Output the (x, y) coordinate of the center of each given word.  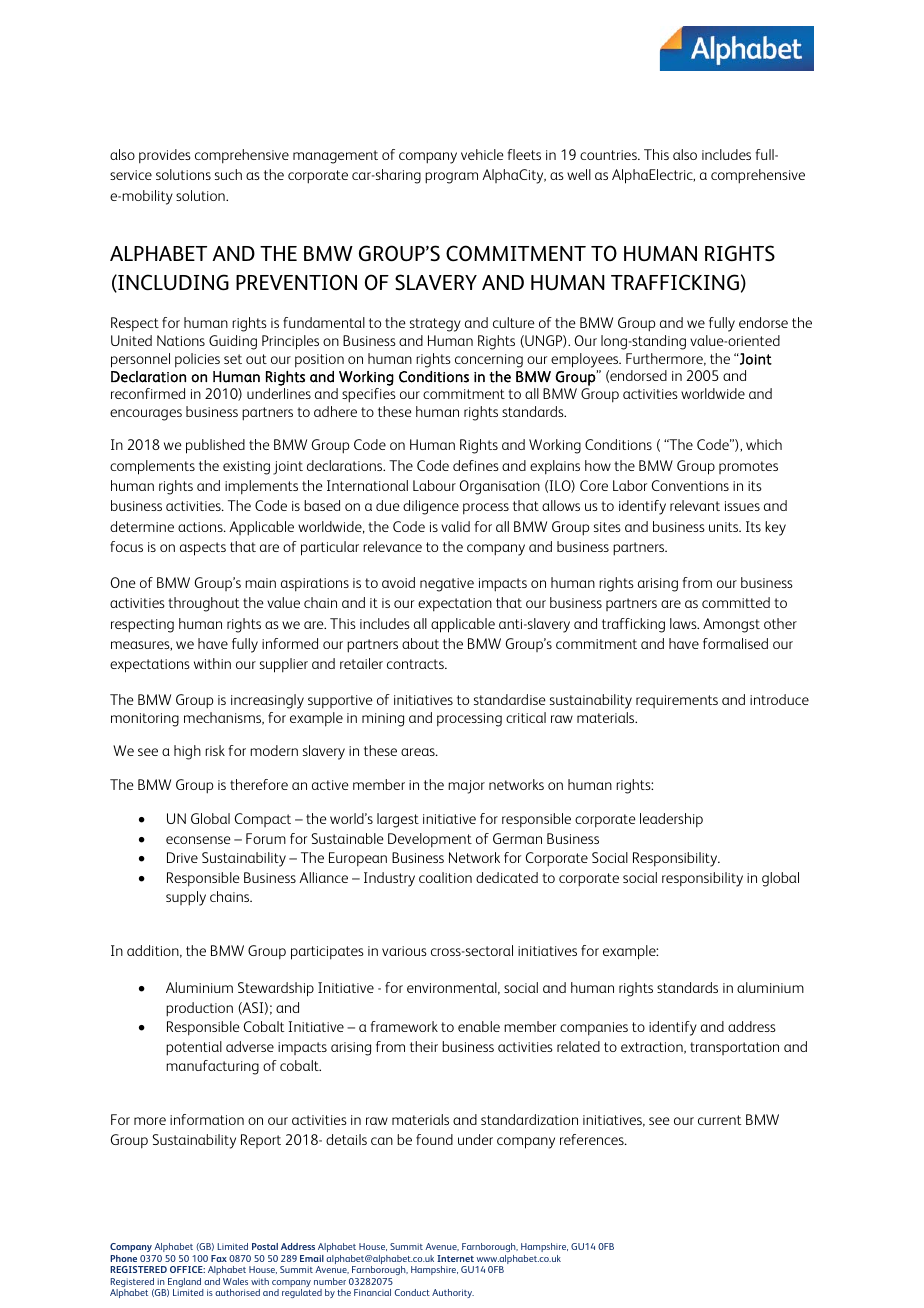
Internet (455, 1258)
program (451, 178)
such (228, 174)
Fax (219, 1258)
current (719, 1120)
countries (609, 155)
